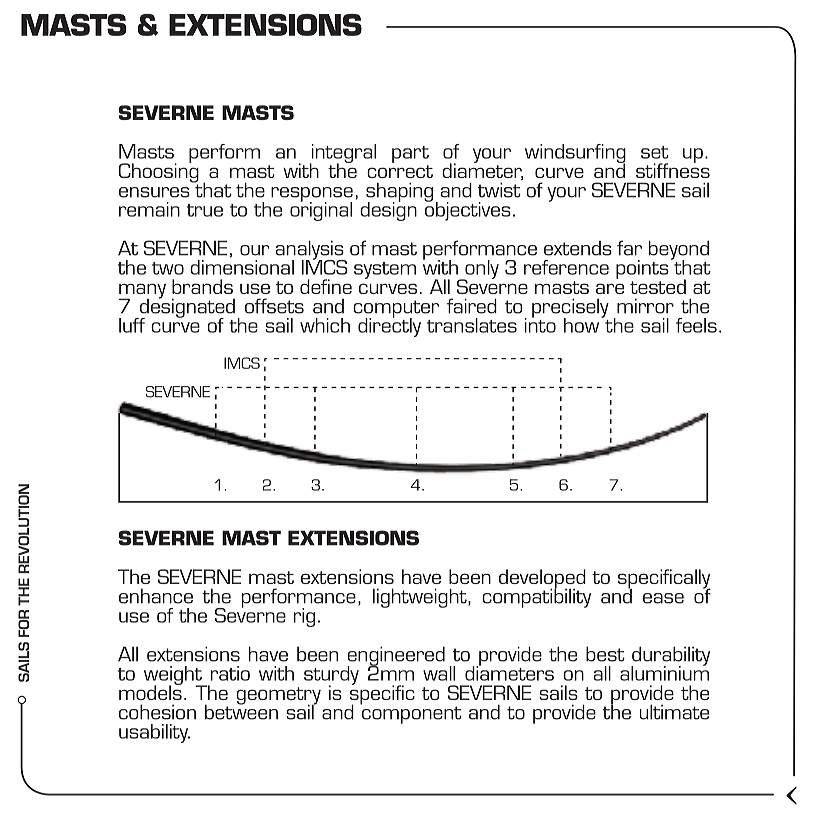 Image resolution: width=822 pixels, height=822 pixels. Describe the element at coordinates (132, 325) in the document. I see `luff` at that location.
